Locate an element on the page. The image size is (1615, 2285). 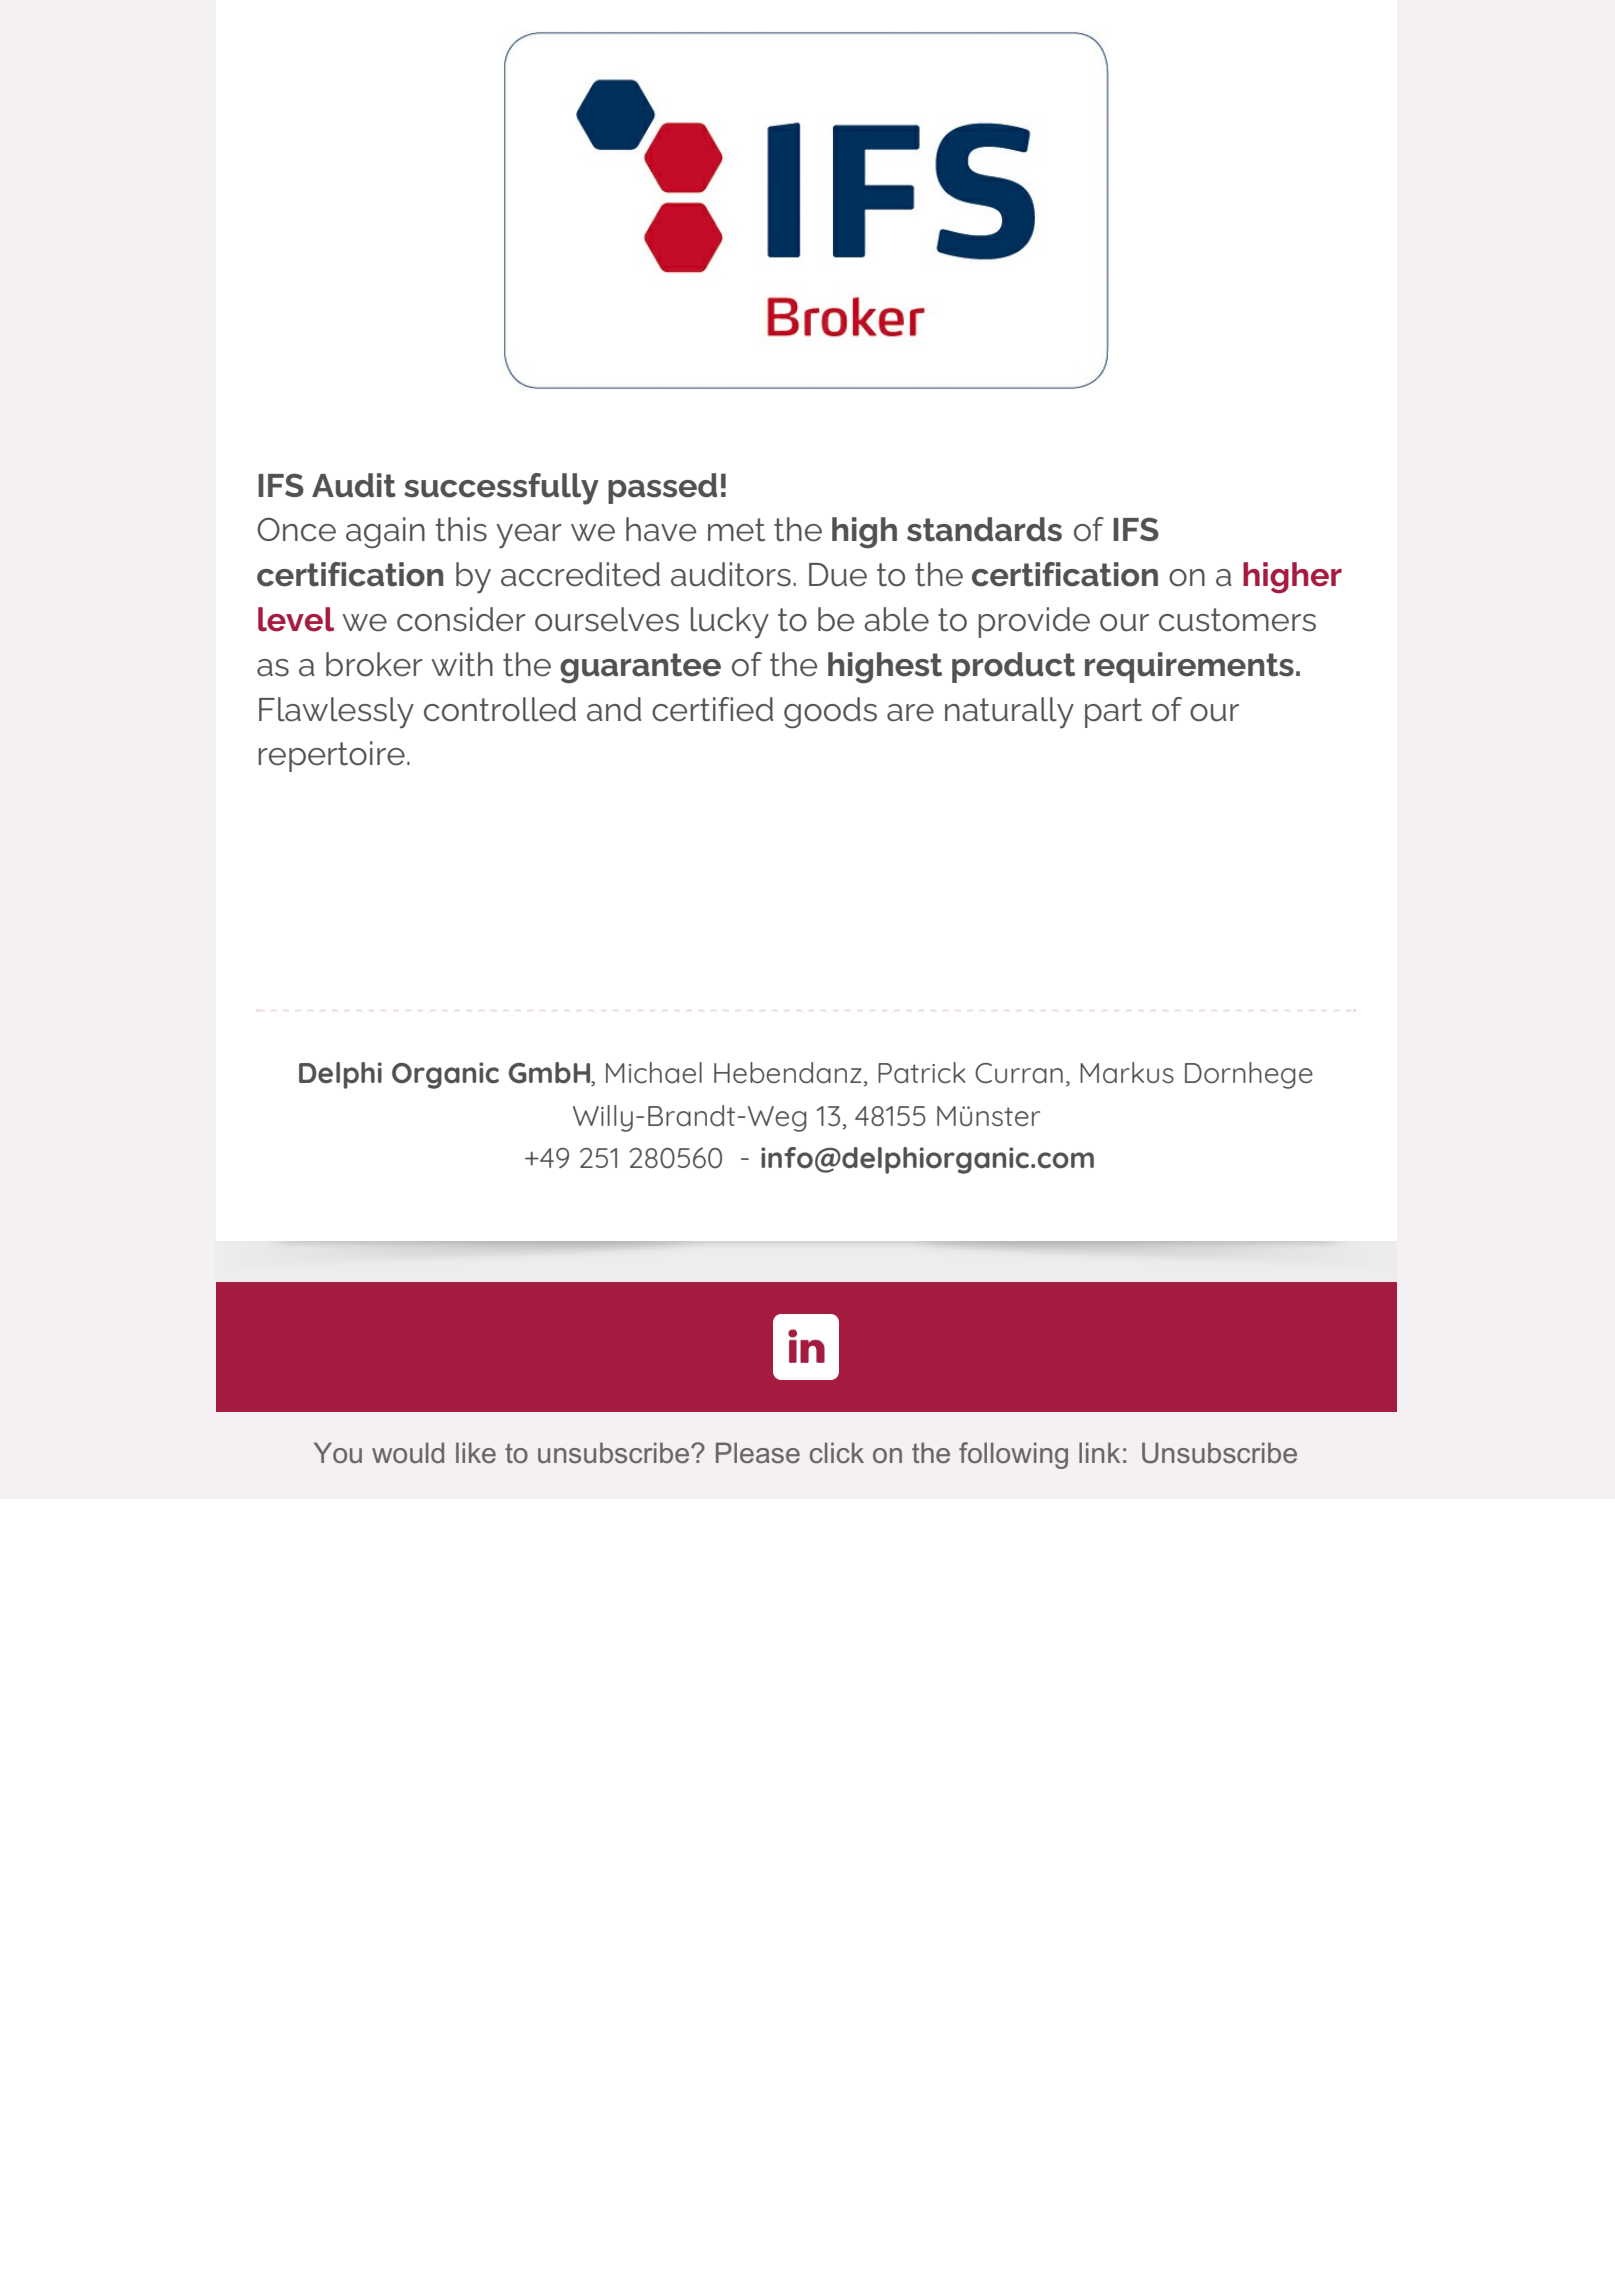
certified is located at coordinates (712, 709).
